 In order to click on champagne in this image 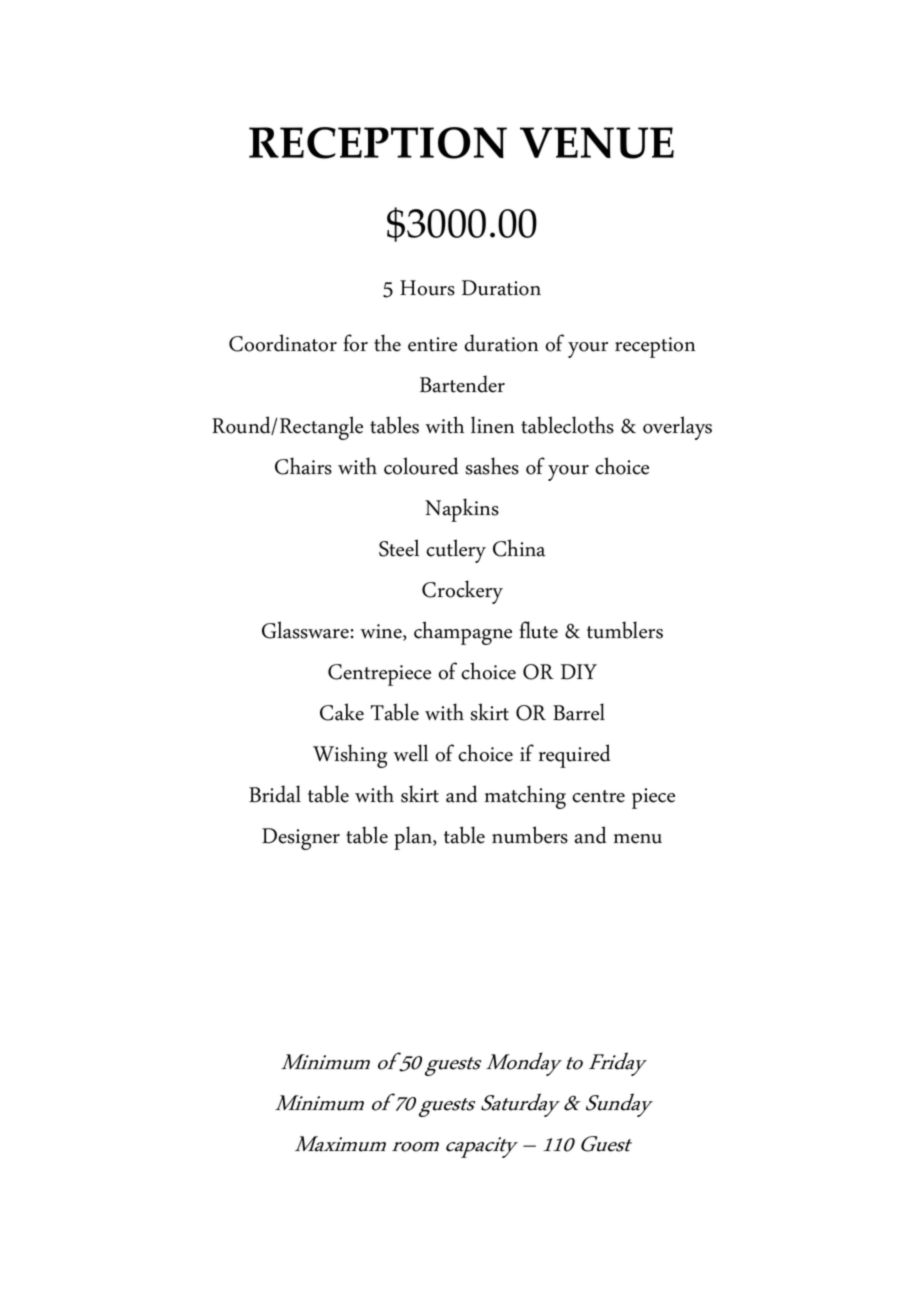, I will do `click(463, 633)`.
